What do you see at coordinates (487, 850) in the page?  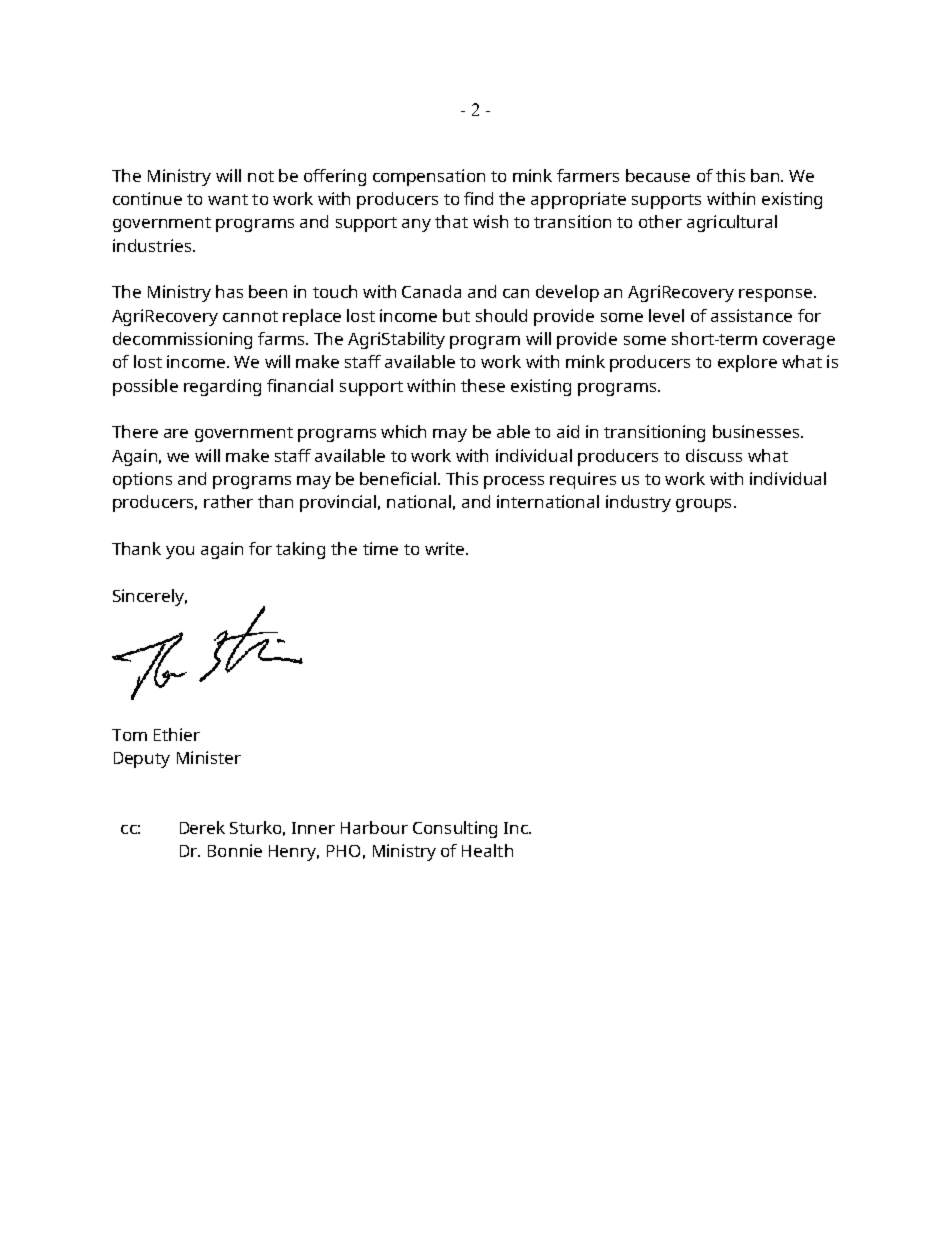 I see `Health` at bounding box center [487, 850].
